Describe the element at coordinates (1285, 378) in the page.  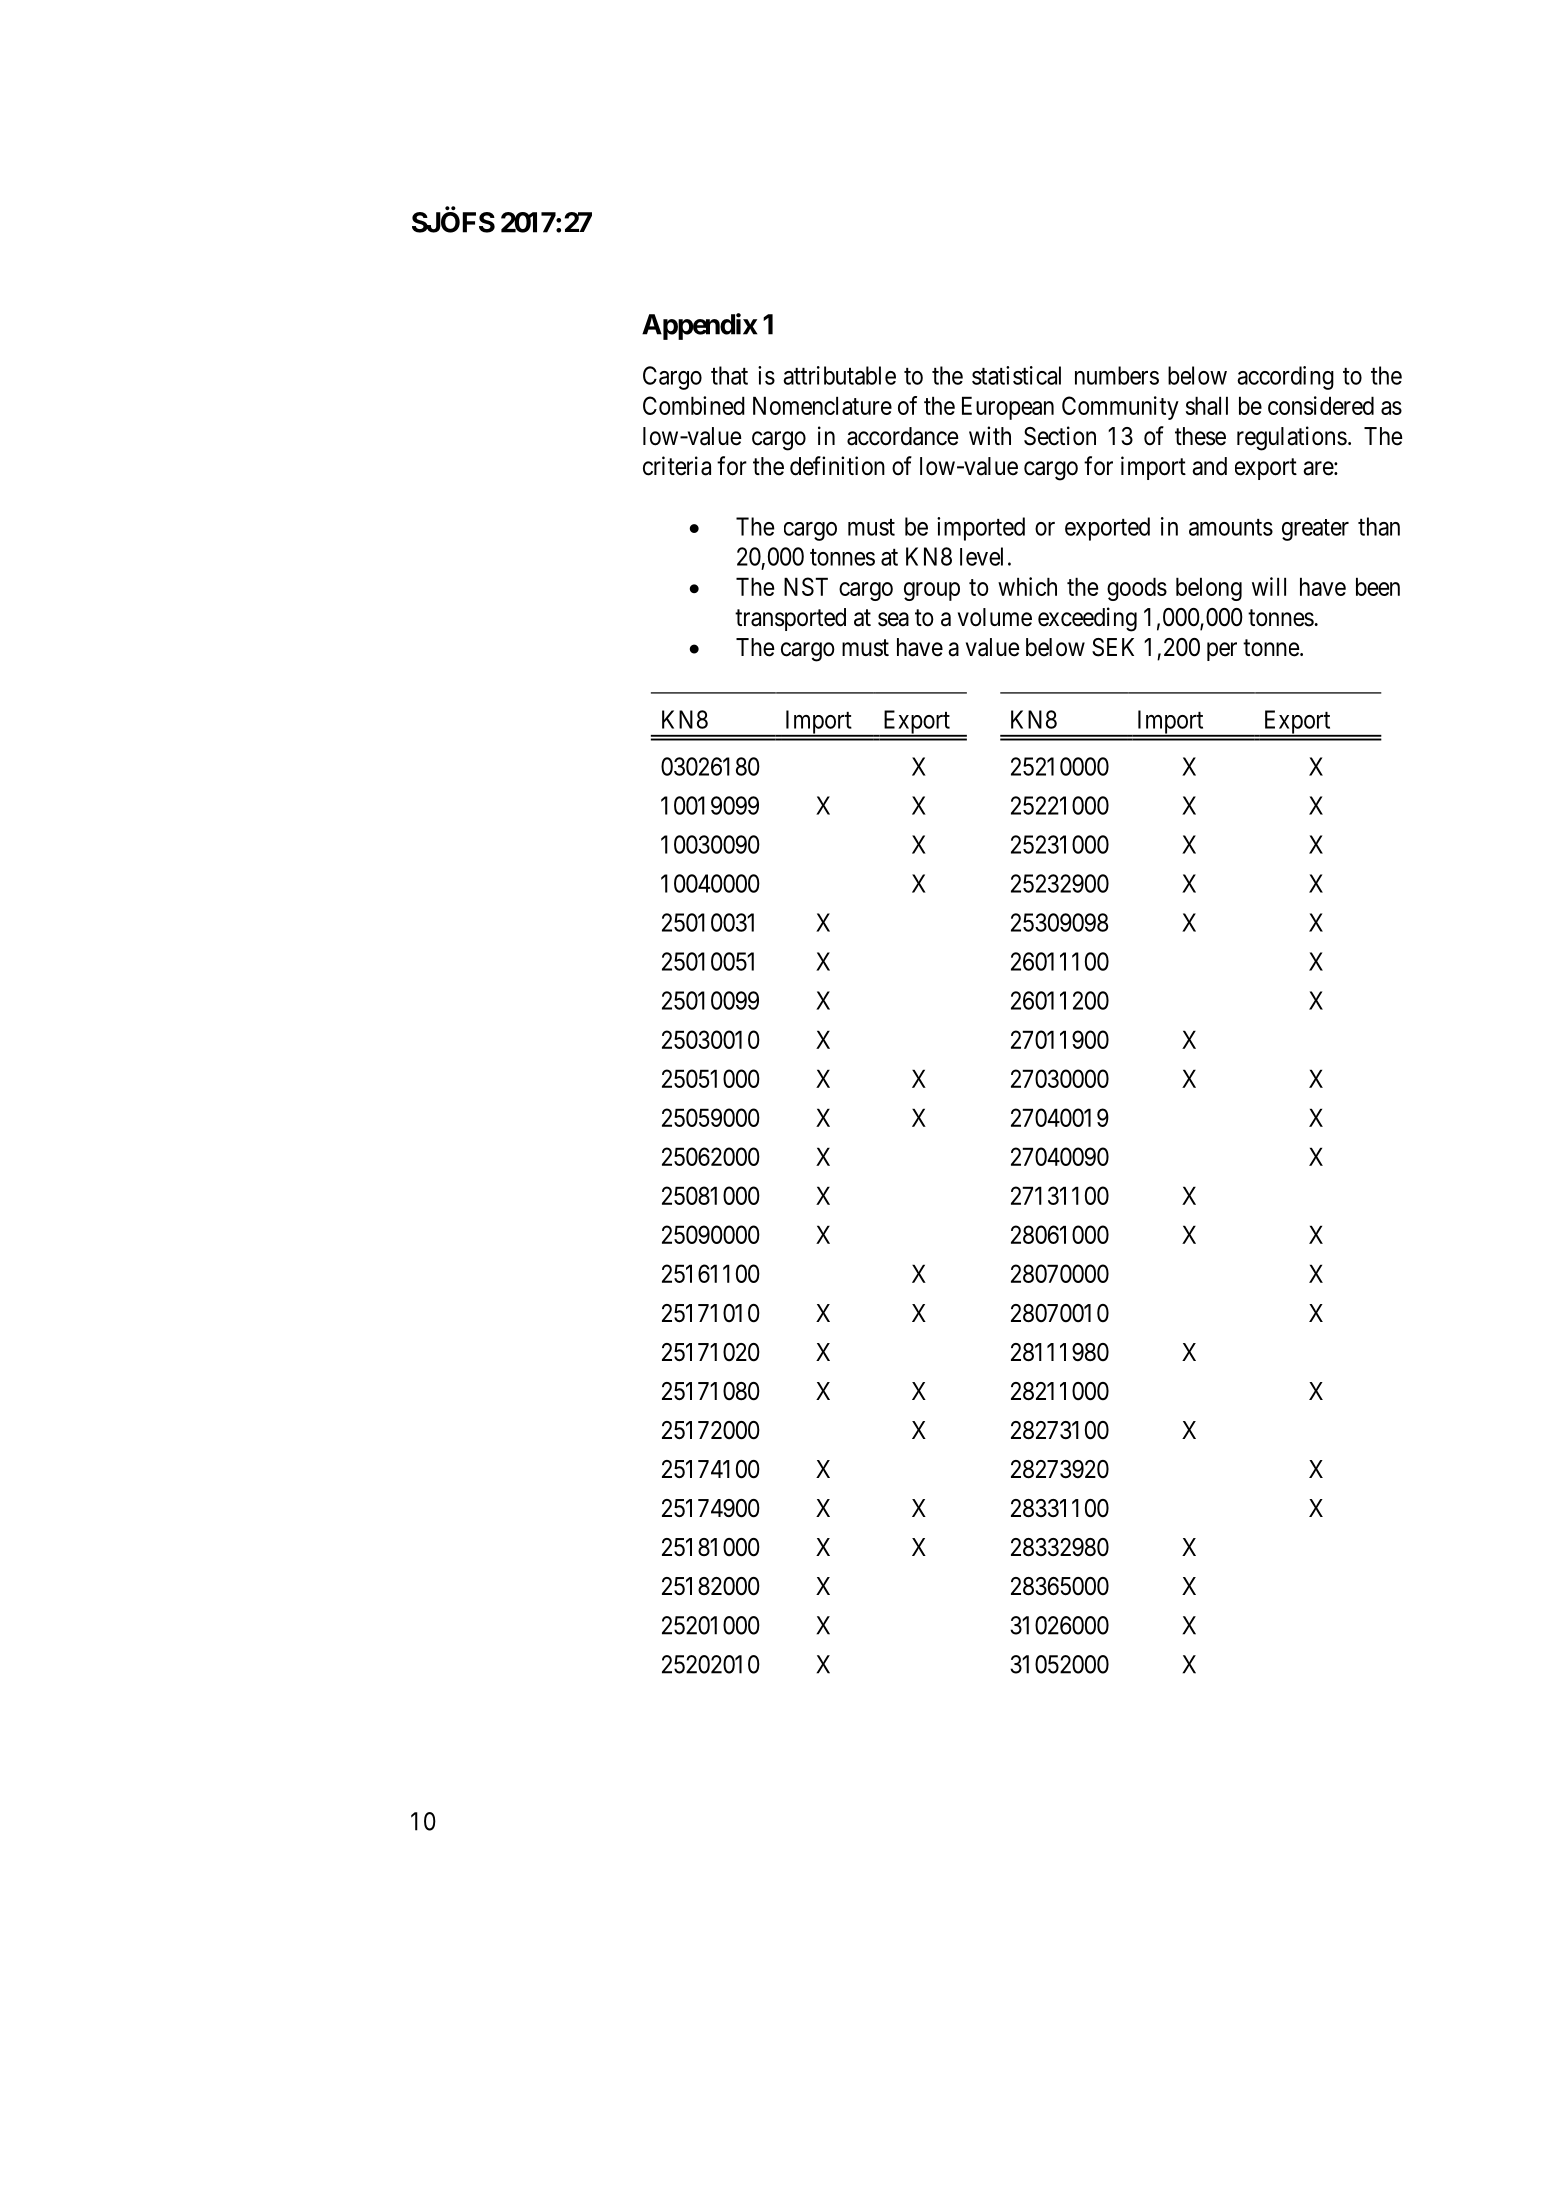
I see `according` at that location.
